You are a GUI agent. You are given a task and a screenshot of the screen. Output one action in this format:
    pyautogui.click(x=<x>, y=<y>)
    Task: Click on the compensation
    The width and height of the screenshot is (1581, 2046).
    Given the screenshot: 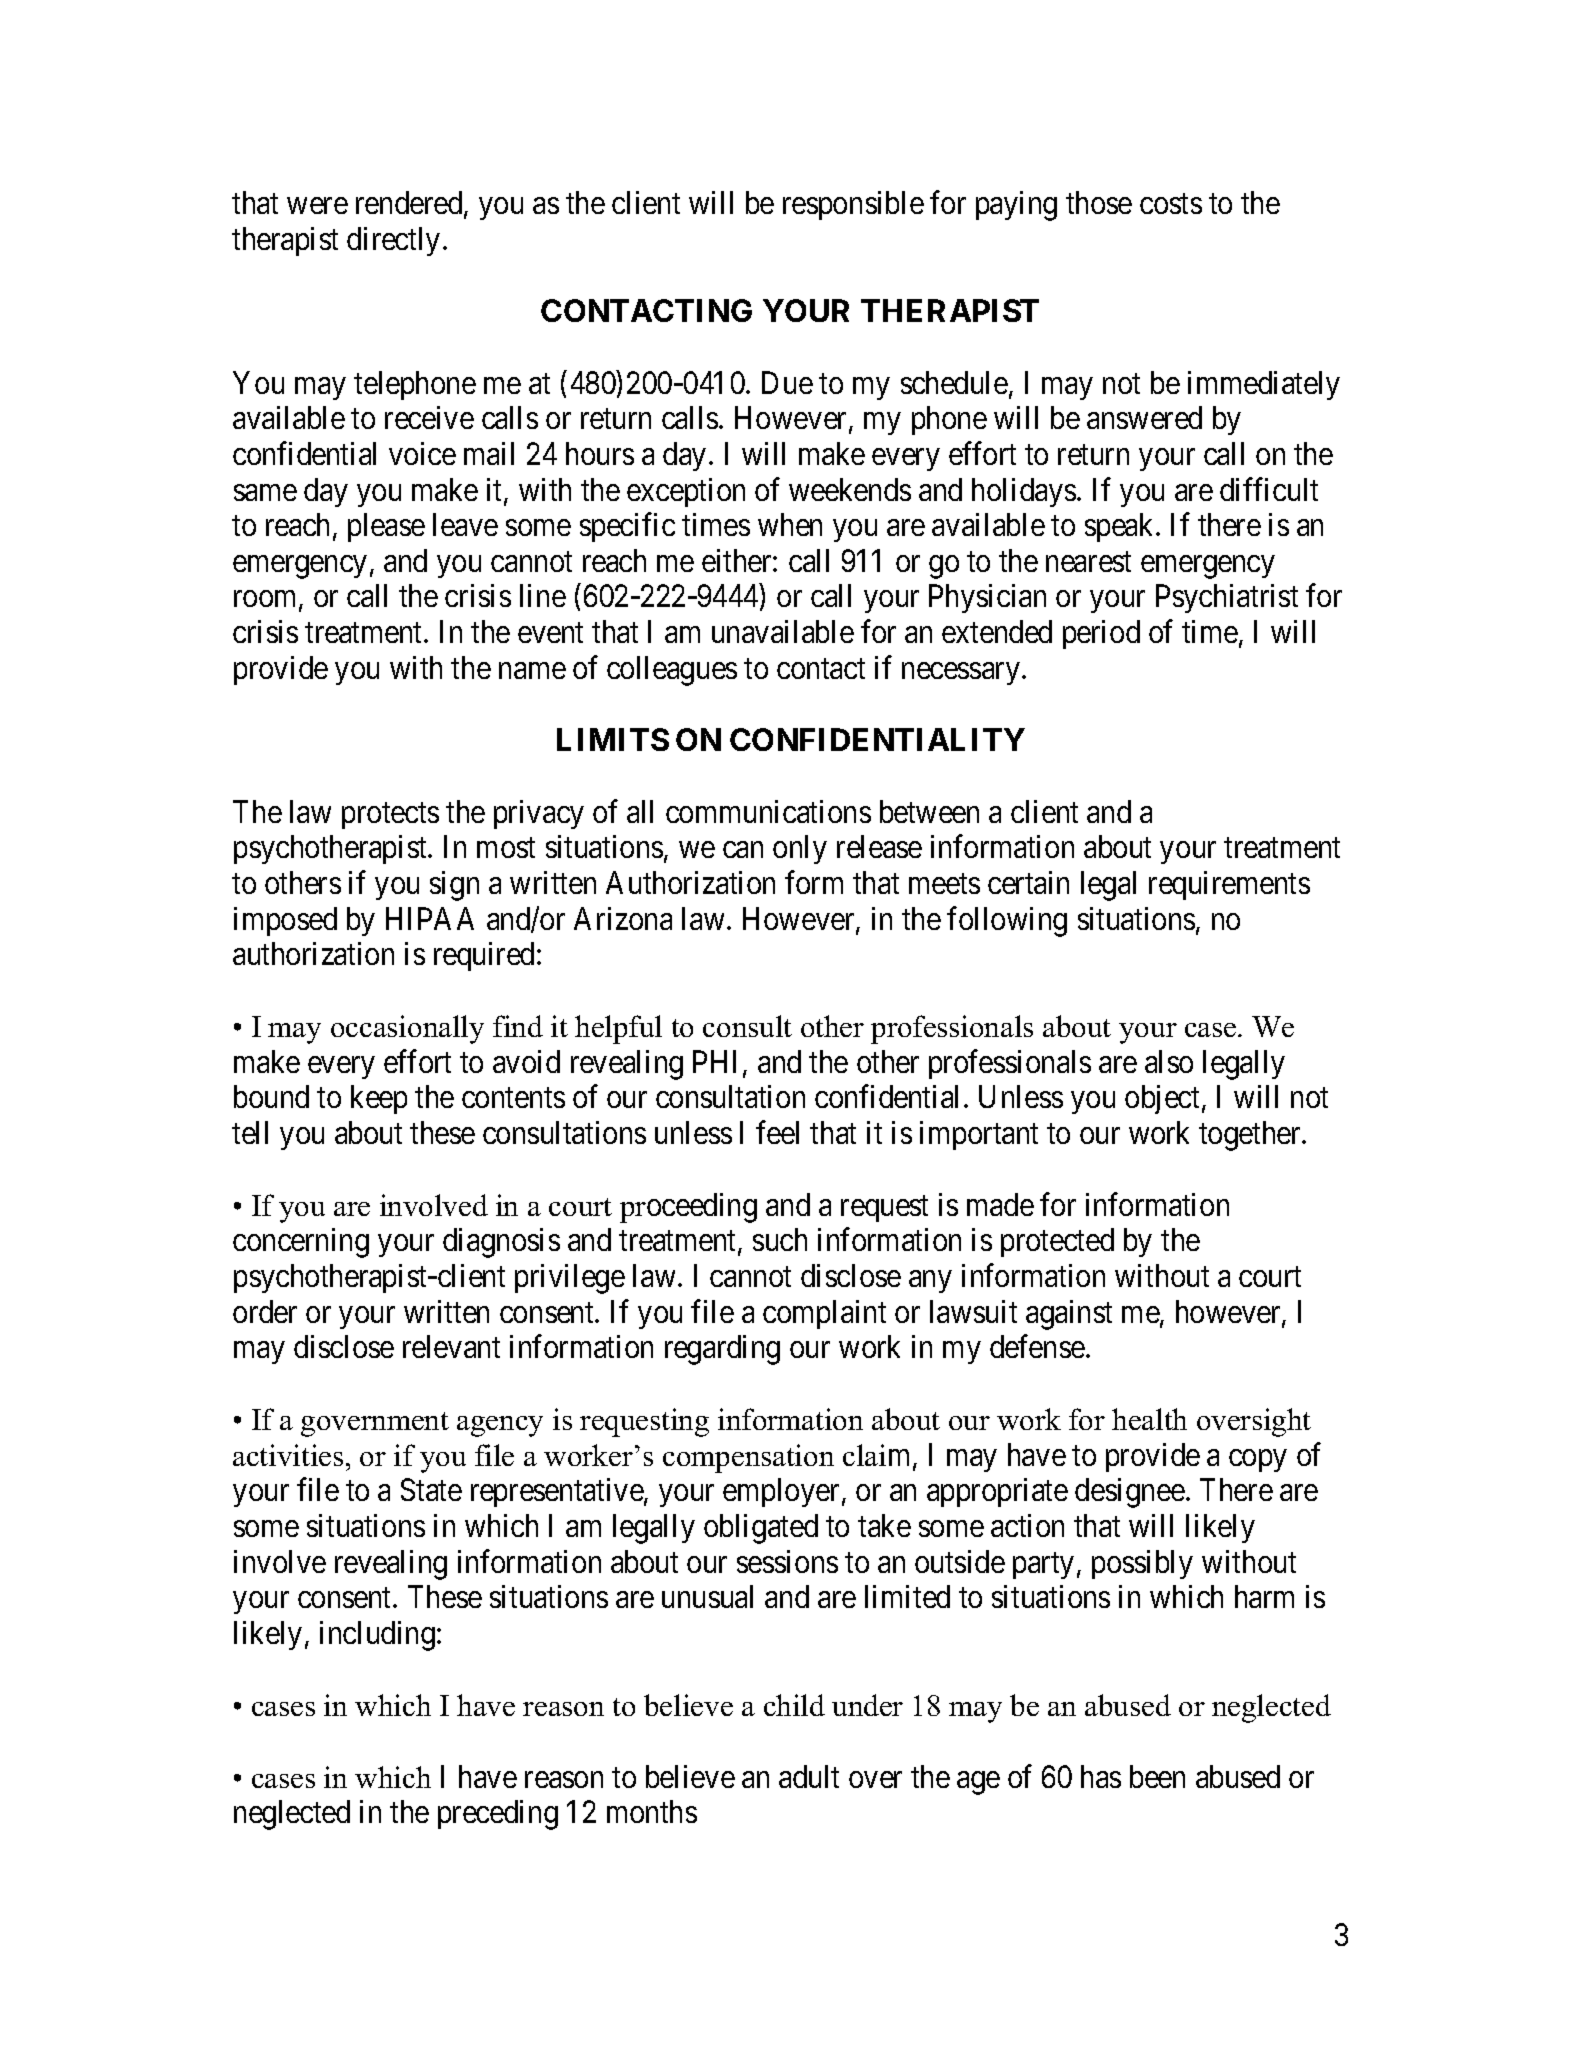 What is the action you would take?
    pyautogui.click(x=748, y=1458)
